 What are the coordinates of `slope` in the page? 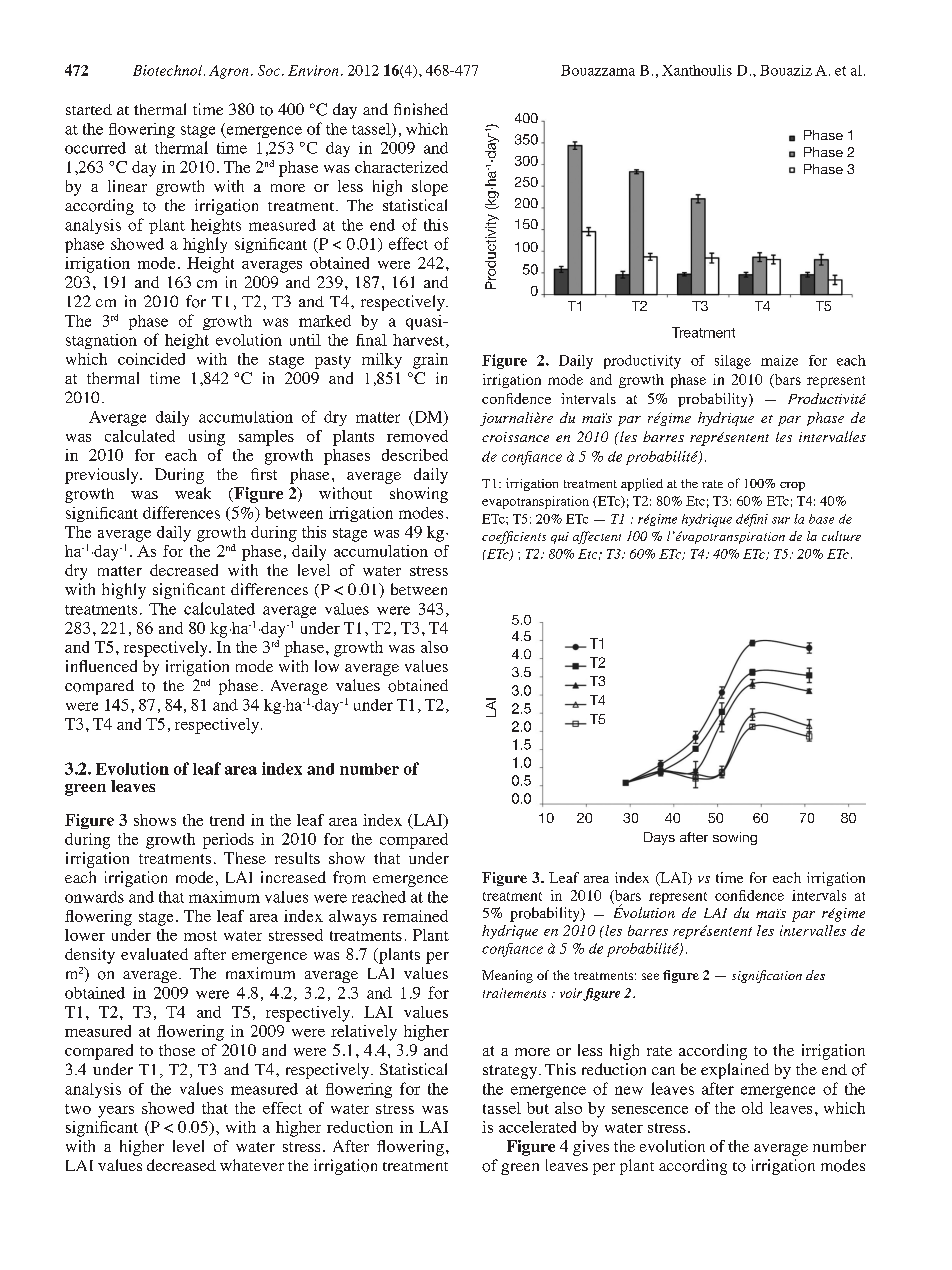 It's located at (430, 188).
